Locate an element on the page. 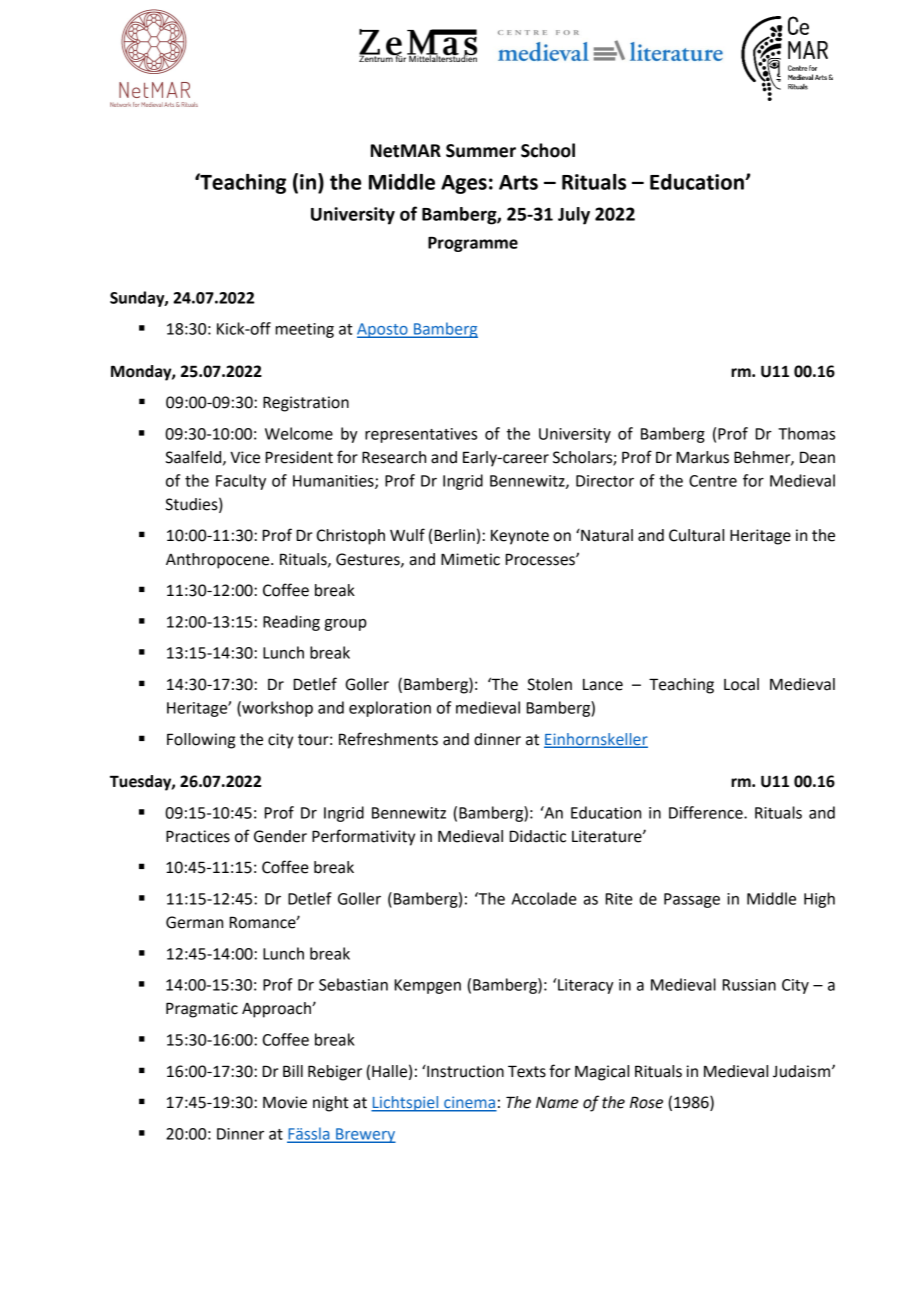 The height and width of the document is (1308, 924). Stolen is located at coordinates (549, 684).
